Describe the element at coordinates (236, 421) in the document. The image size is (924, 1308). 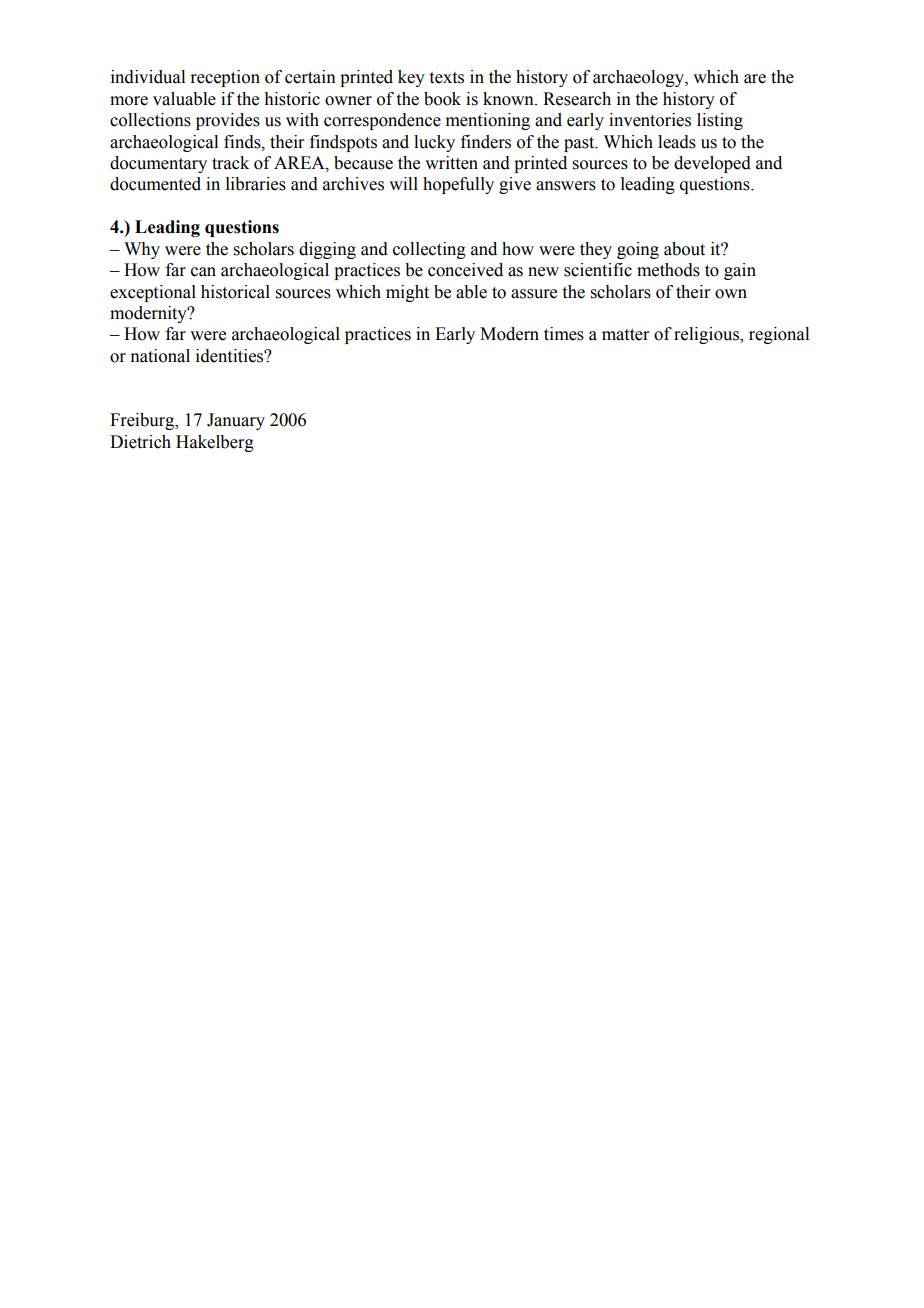
I see `January` at that location.
